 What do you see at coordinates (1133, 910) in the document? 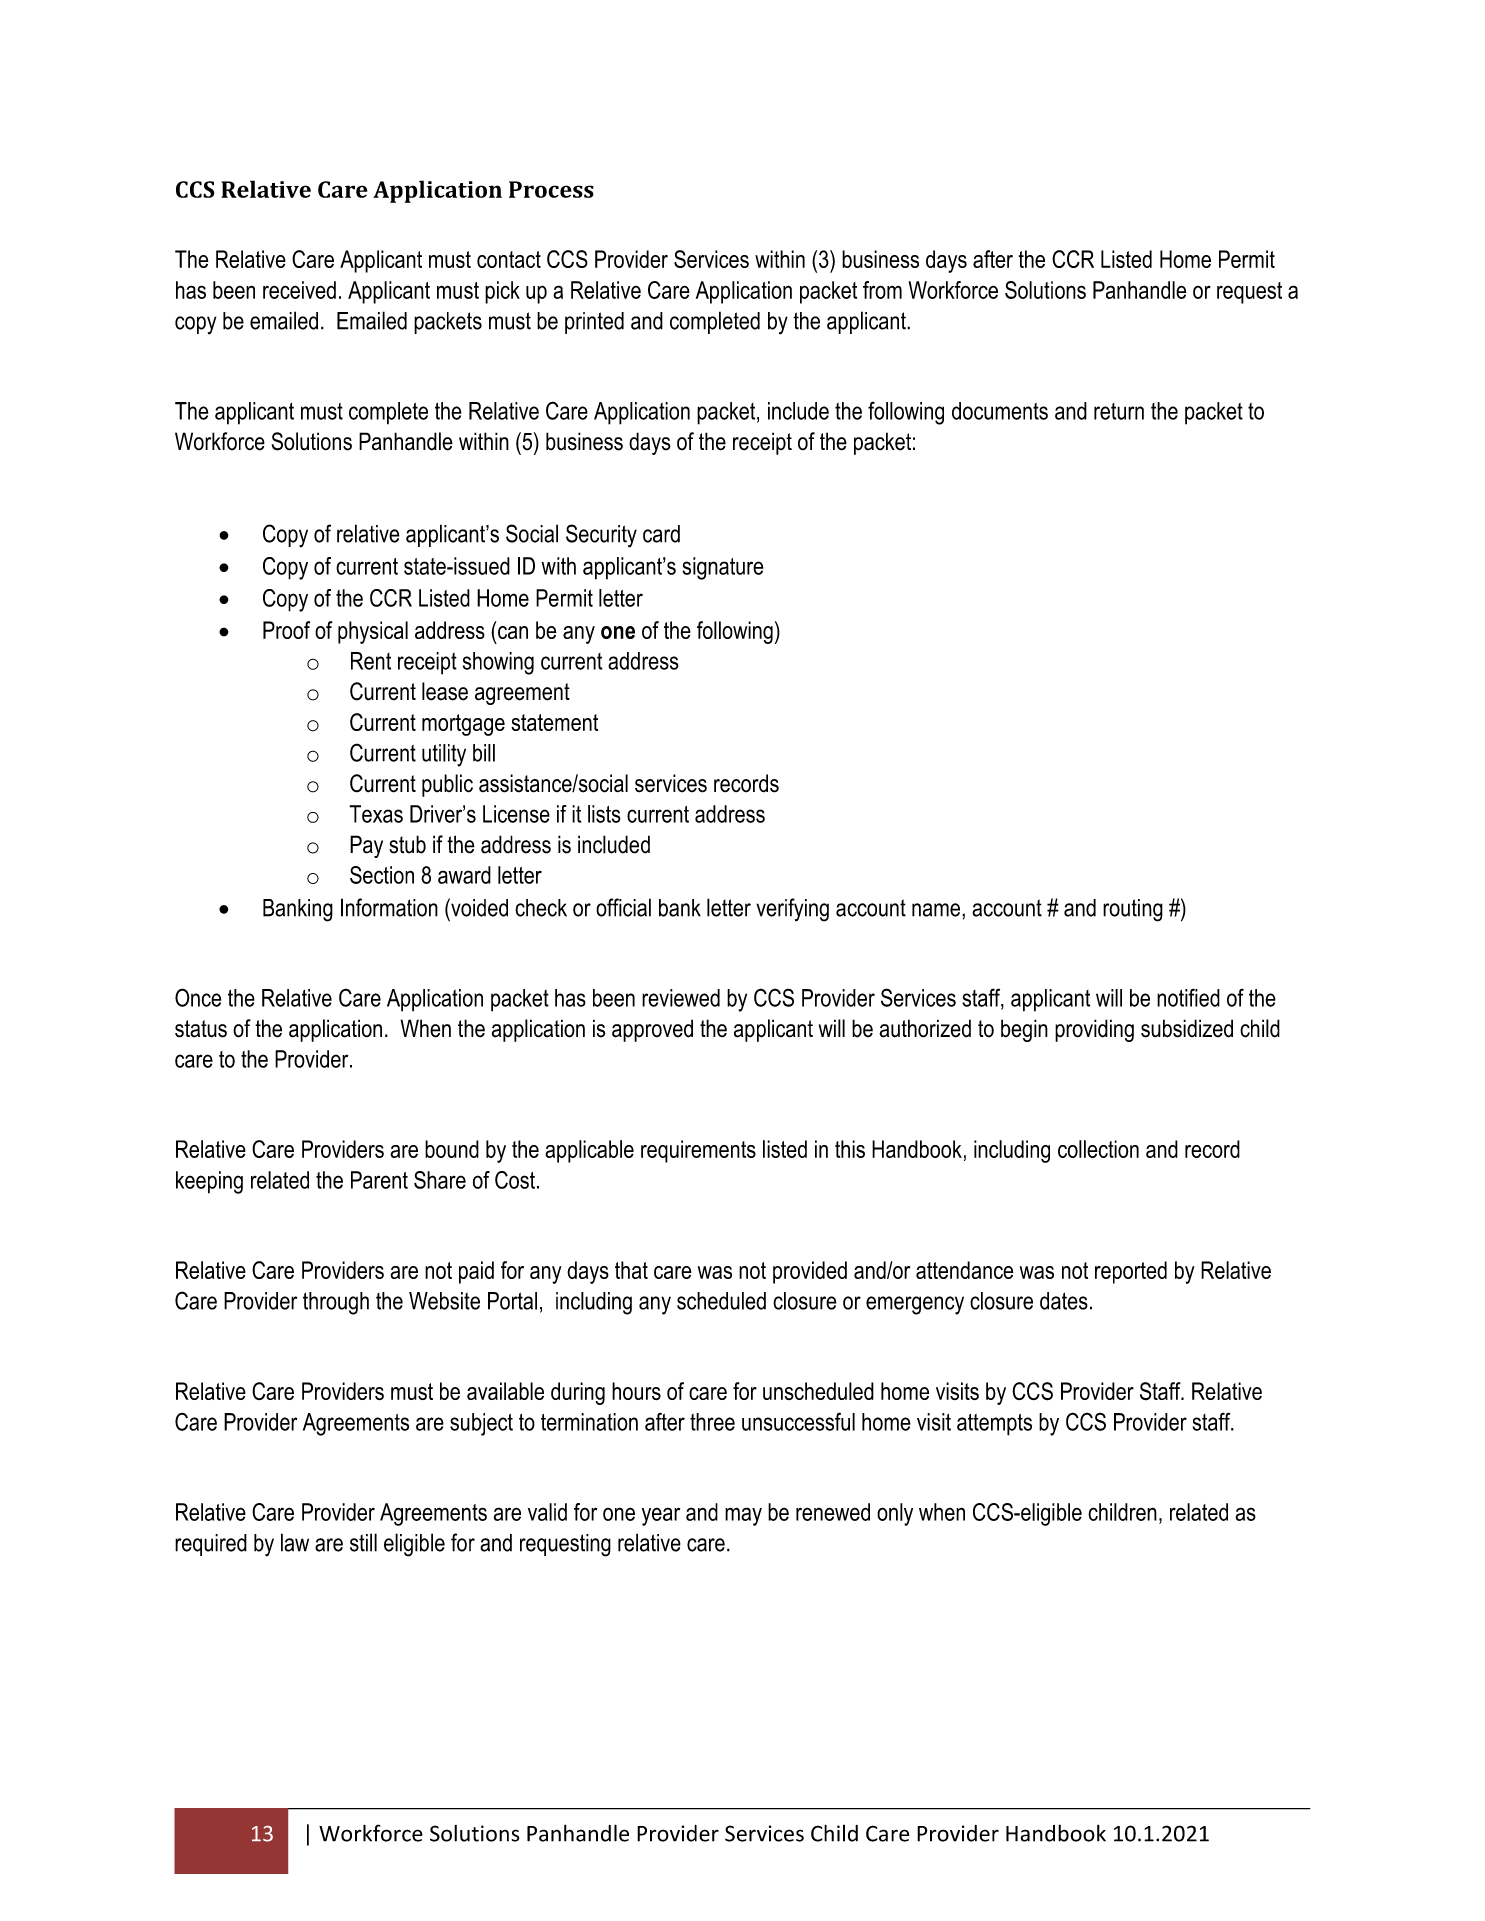
I see `routing` at bounding box center [1133, 910].
